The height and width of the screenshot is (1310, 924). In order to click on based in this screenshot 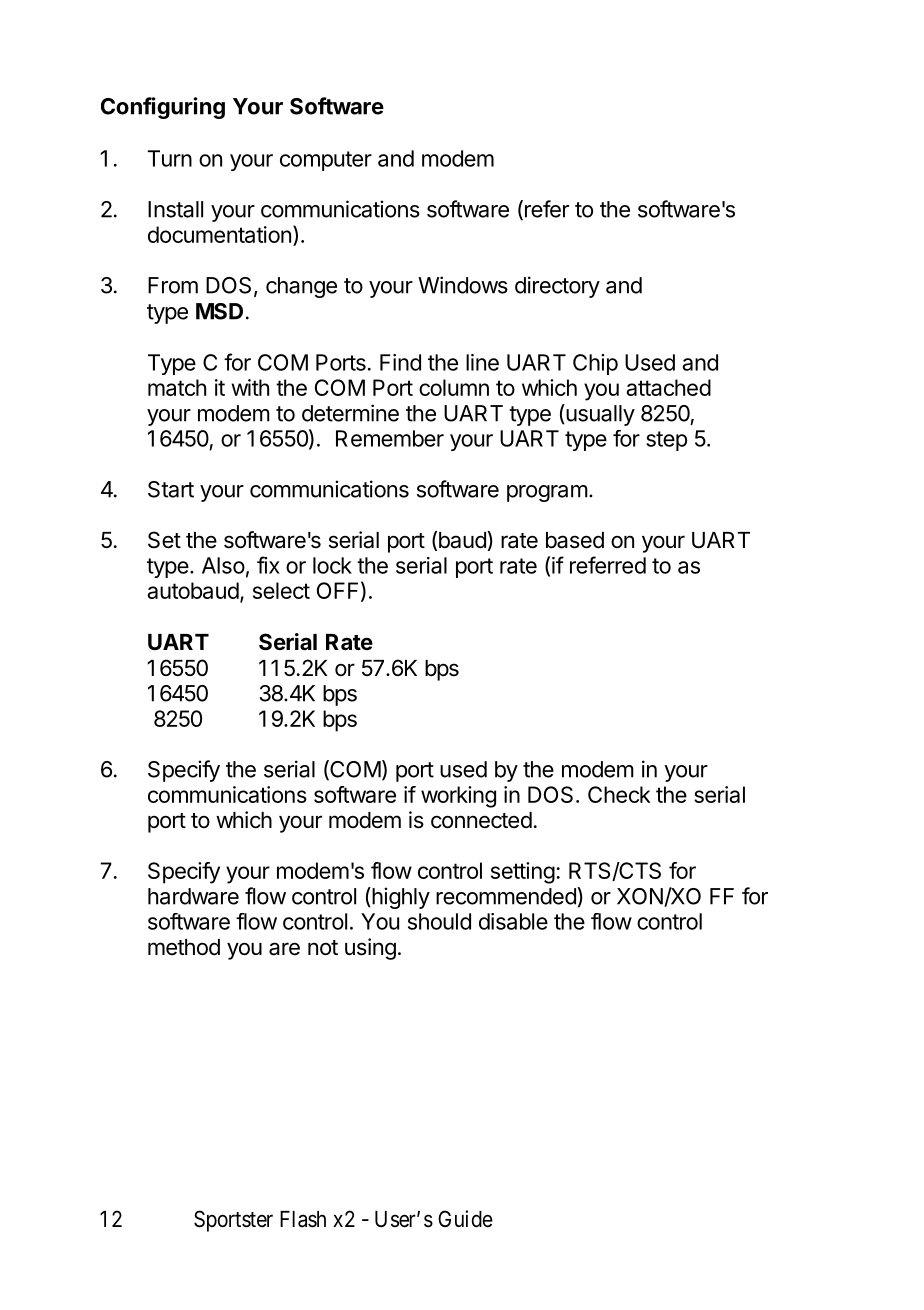, I will do `click(575, 540)`.
